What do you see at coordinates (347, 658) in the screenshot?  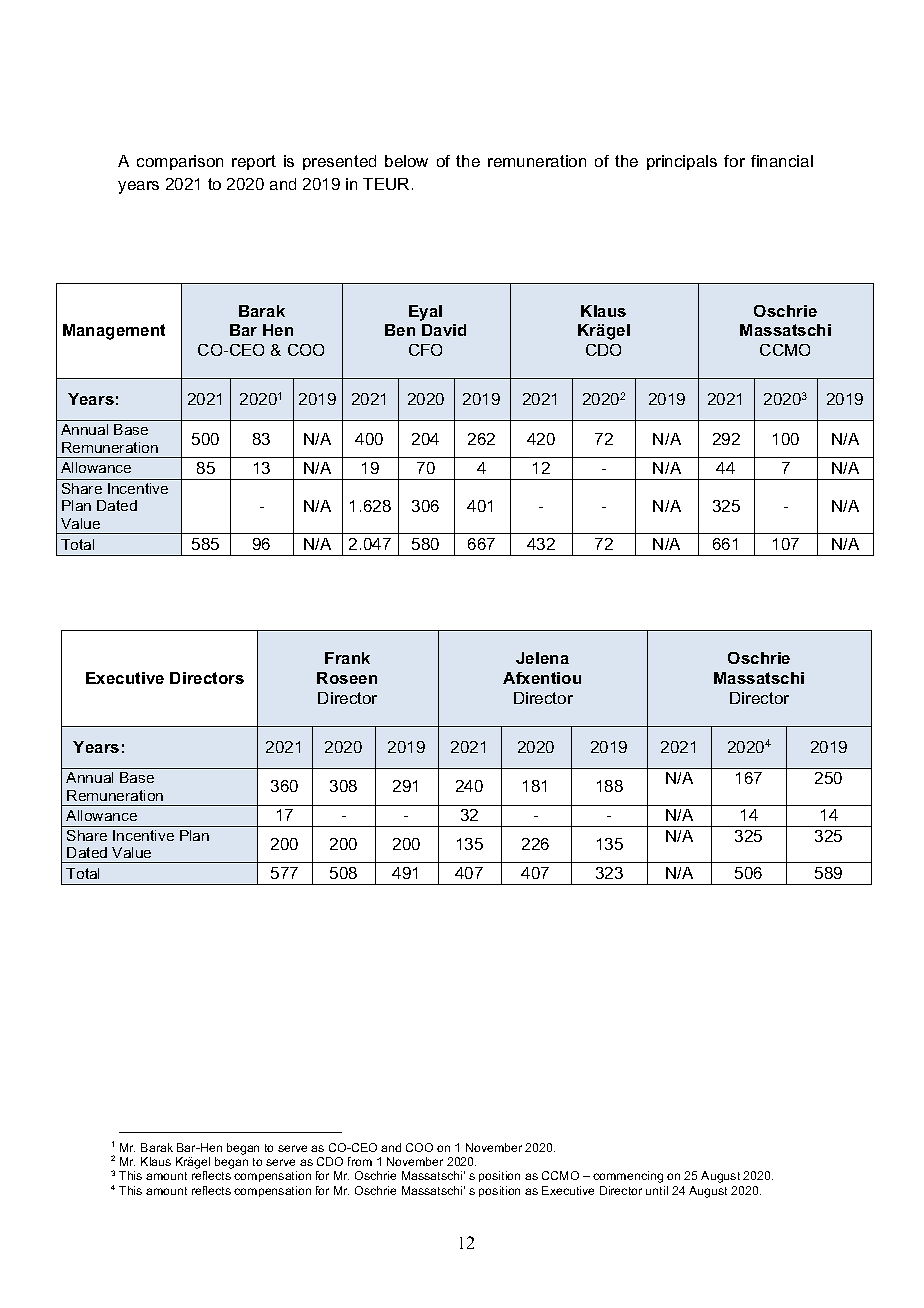 I see `Frank` at bounding box center [347, 658].
